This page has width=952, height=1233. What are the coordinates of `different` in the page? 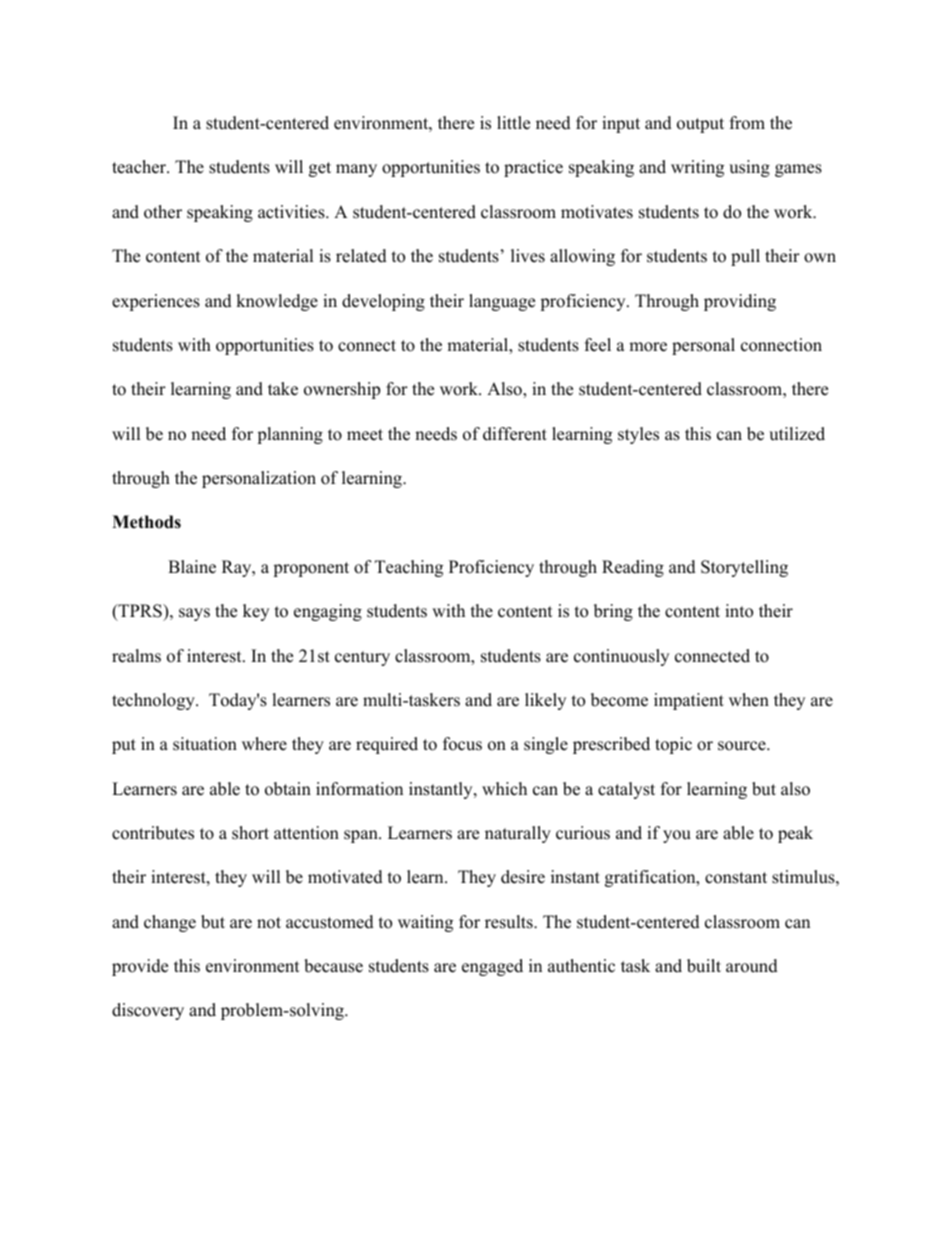 It's located at (515, 434).
